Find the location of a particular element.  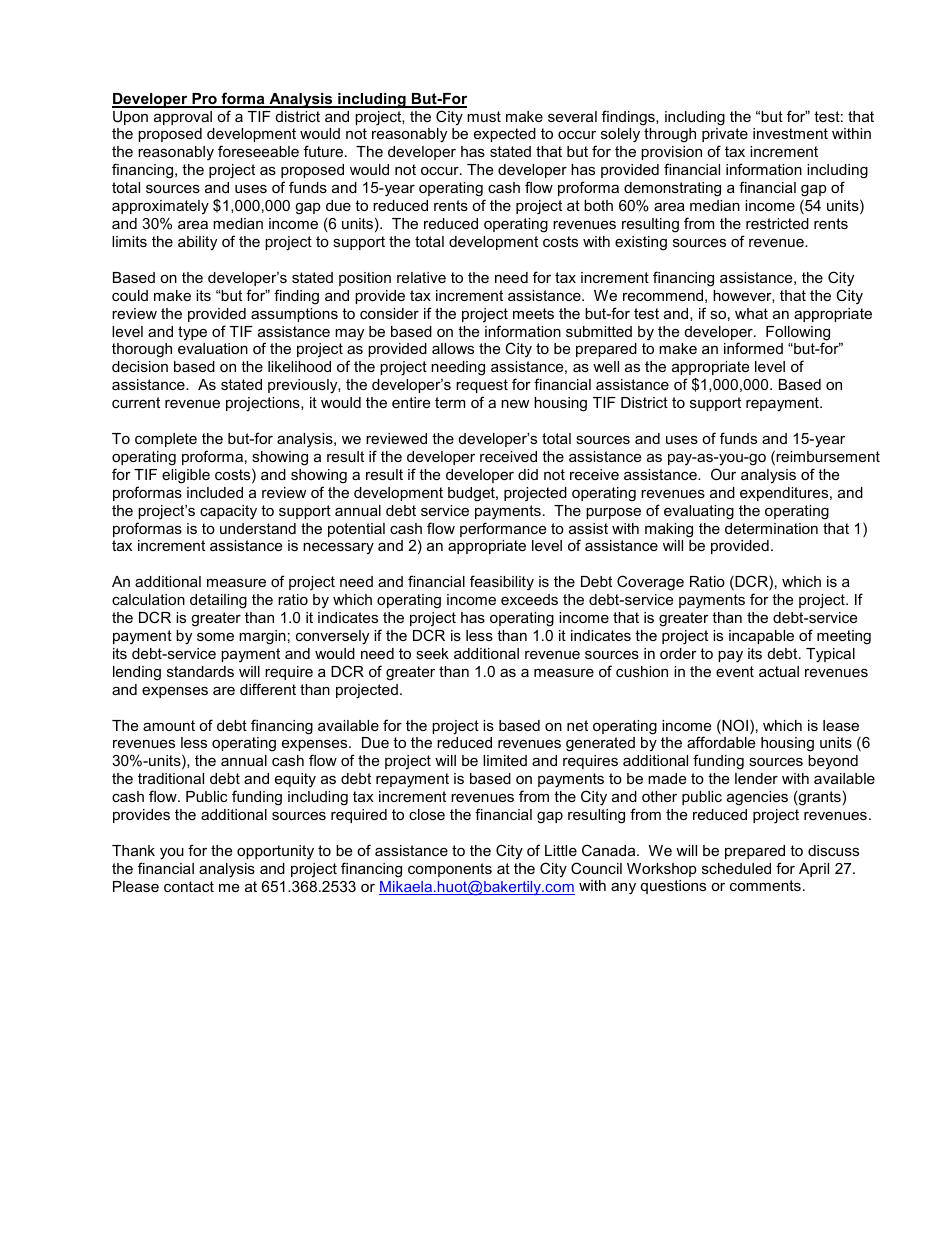

exceeds is located at coordinates (529, 599).
